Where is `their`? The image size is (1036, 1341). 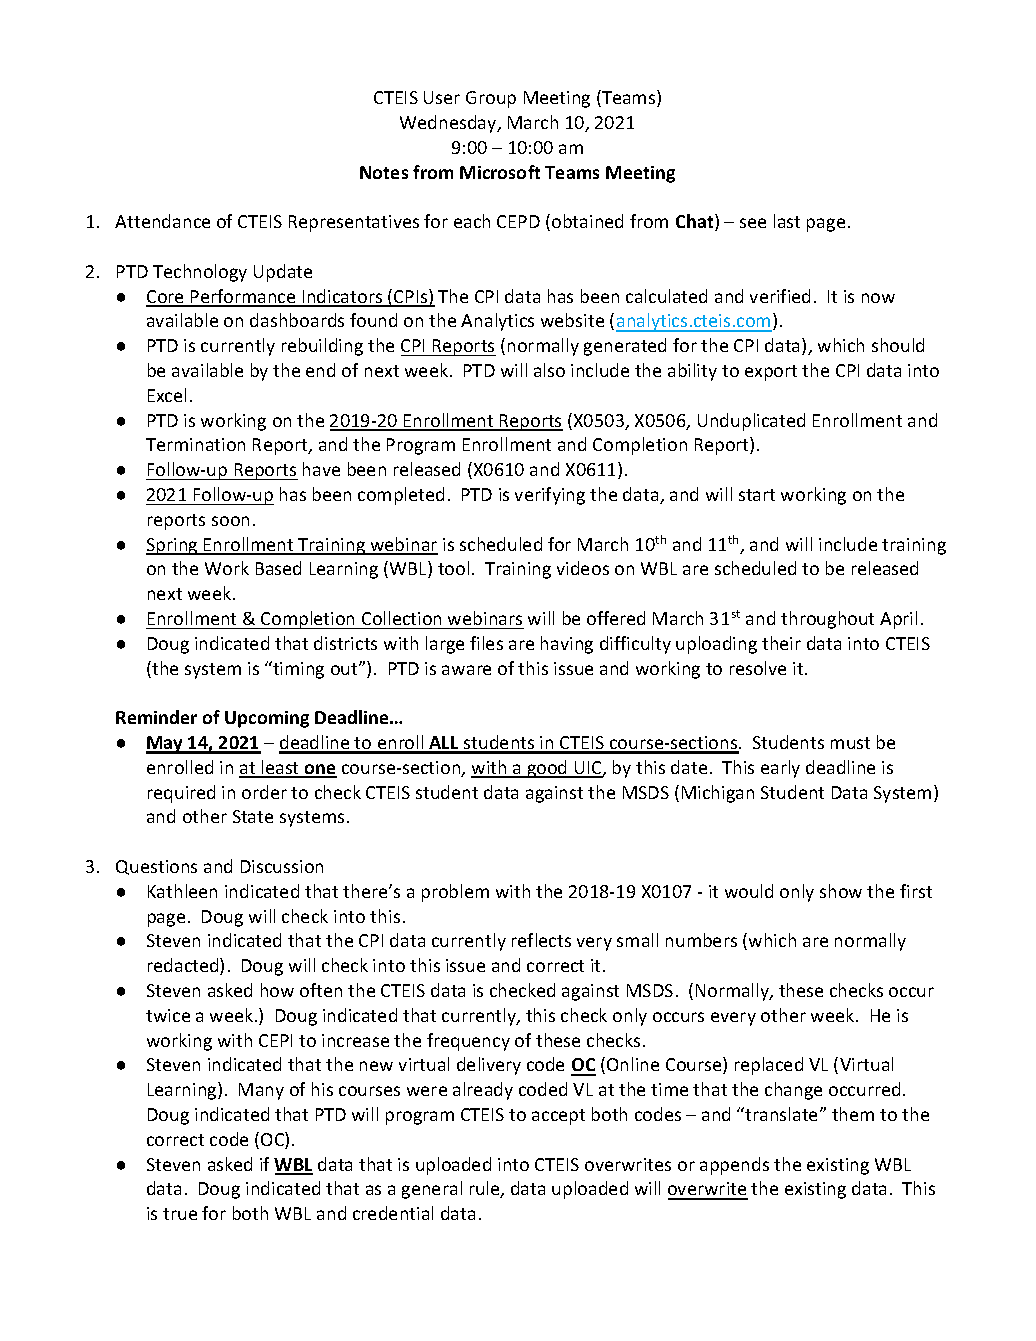
their is located at coordinates (781, 643).
